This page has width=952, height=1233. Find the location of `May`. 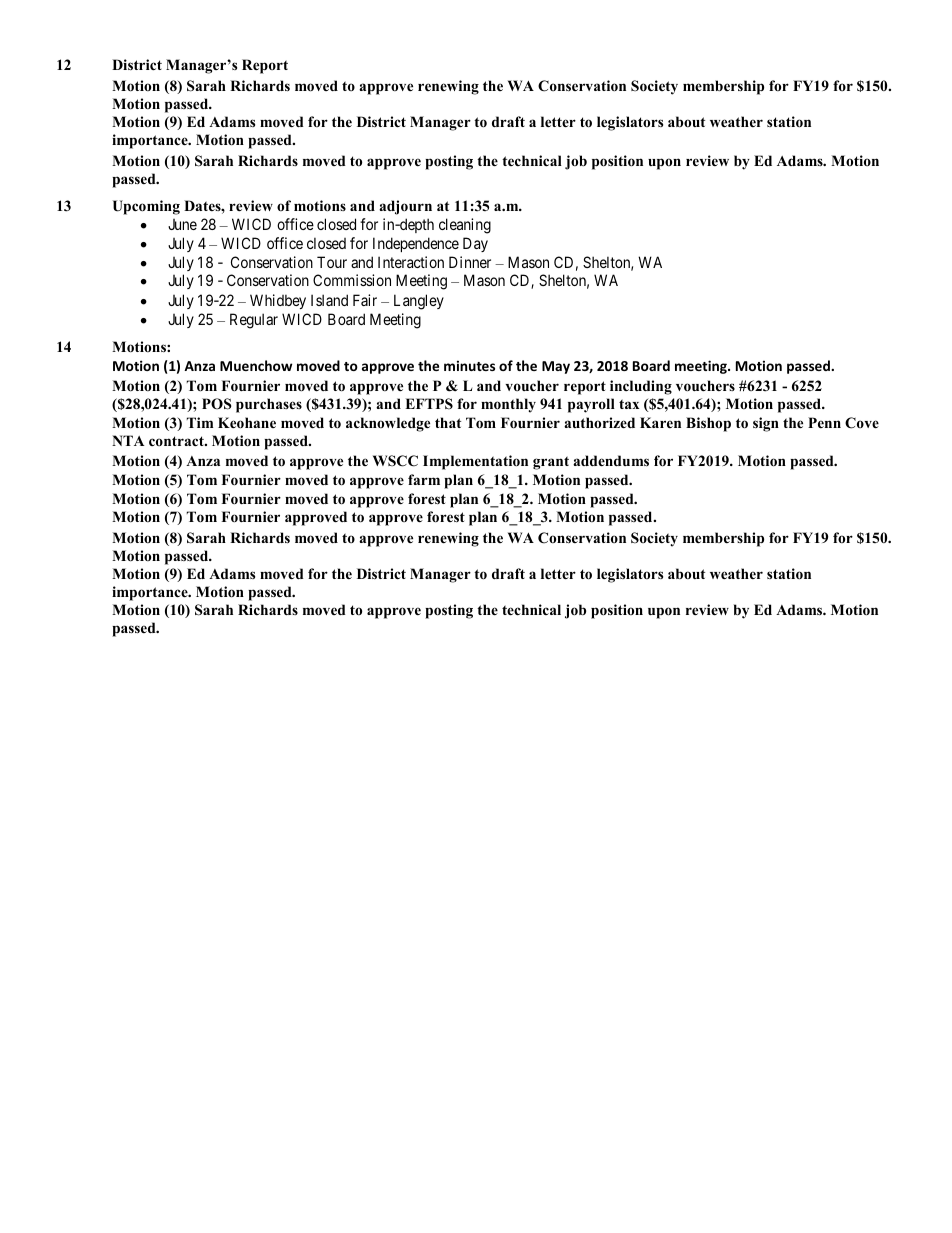

May is located at coordinates (556, 367).
